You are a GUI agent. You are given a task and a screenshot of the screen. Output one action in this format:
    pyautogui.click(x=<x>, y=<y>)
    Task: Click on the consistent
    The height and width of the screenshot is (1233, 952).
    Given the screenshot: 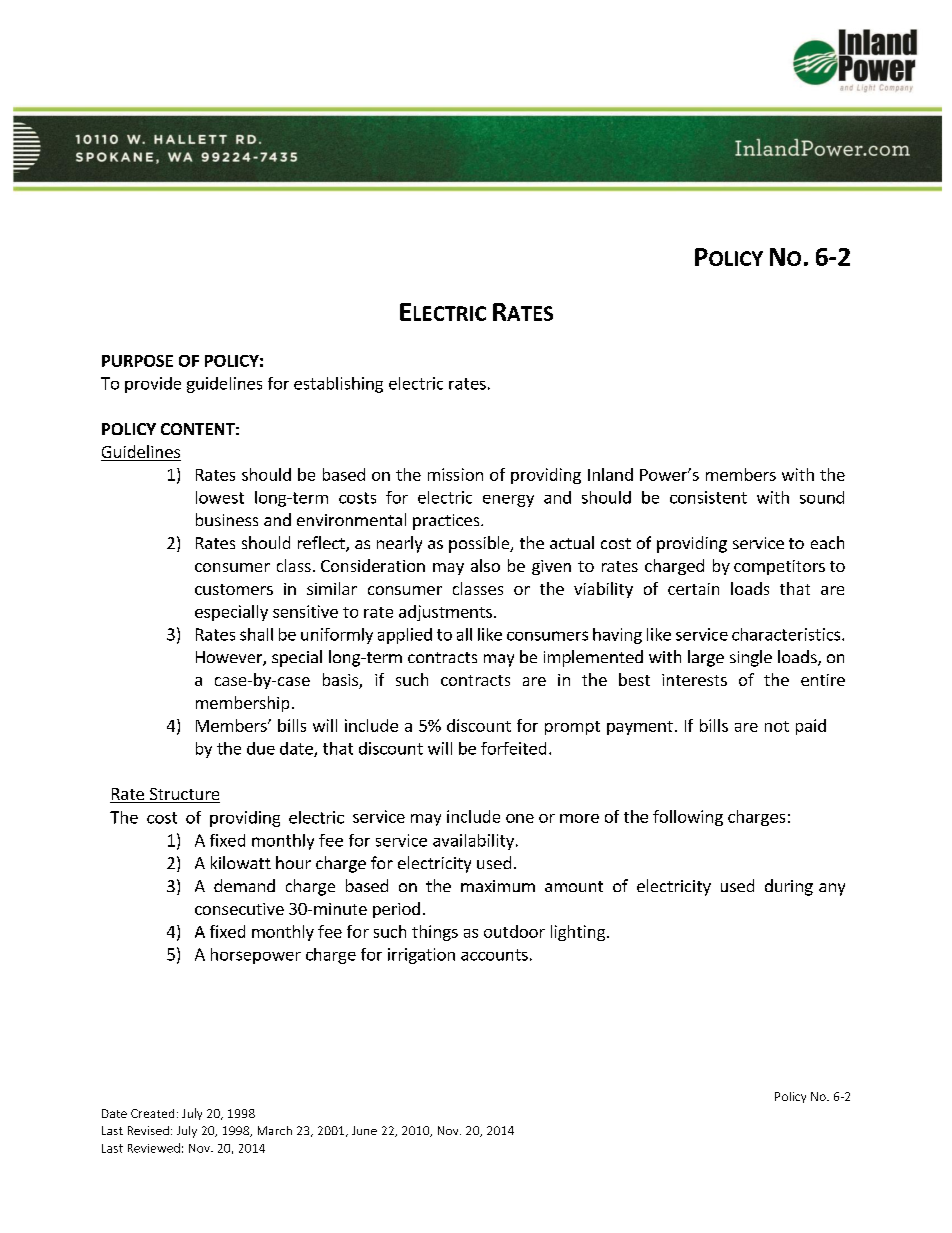 What is the action you would take?
    pyautogui.click(x=708, y=497)
